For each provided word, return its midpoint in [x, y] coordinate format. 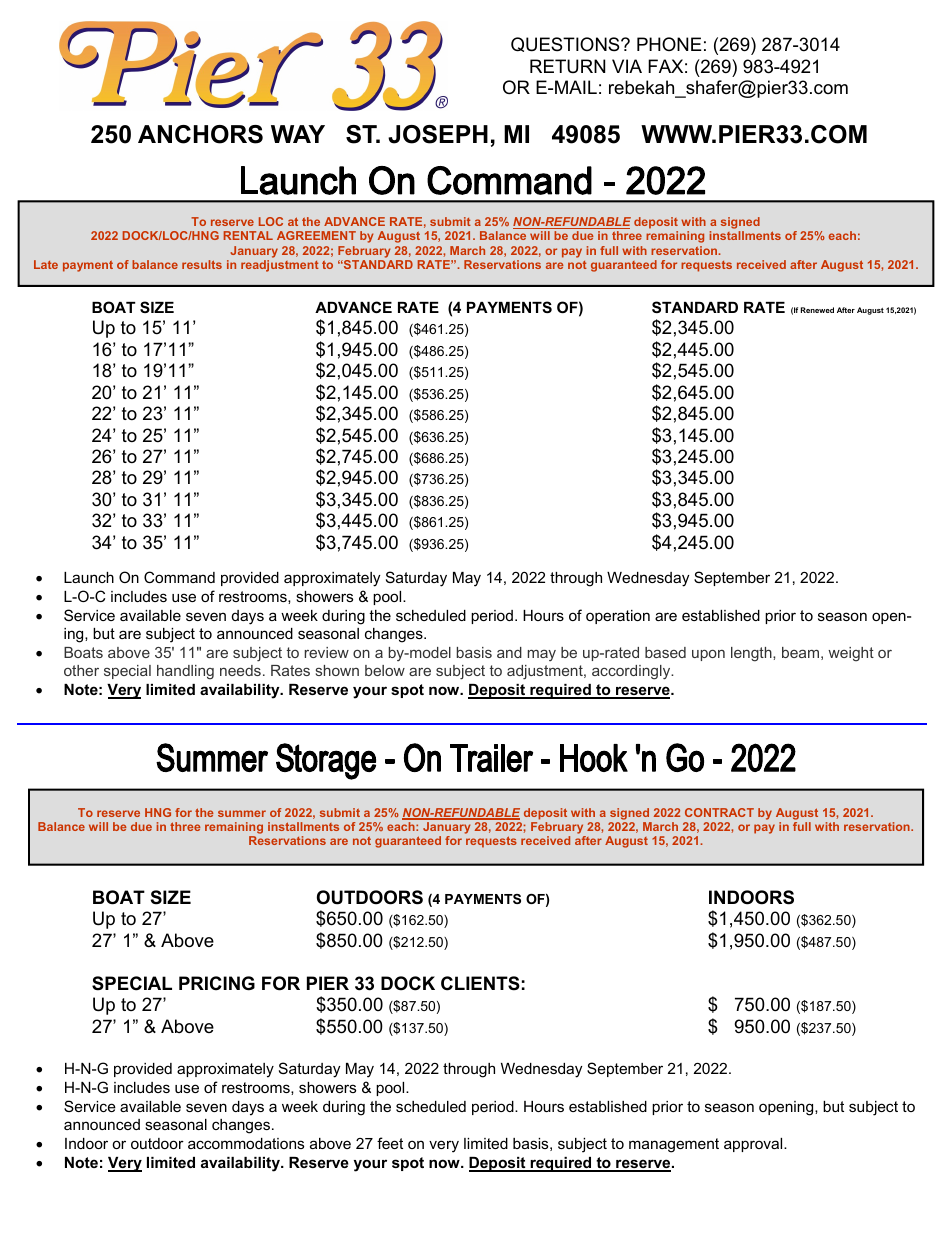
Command [179, 577]
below [385, 670]
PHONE [669, 44]
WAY [298, 134]
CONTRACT [719, 812]
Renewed [817, 310]
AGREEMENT [316, 235]
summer [242, 813]
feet [390, 1143]
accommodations [246, 1143]
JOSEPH [438, 134]
